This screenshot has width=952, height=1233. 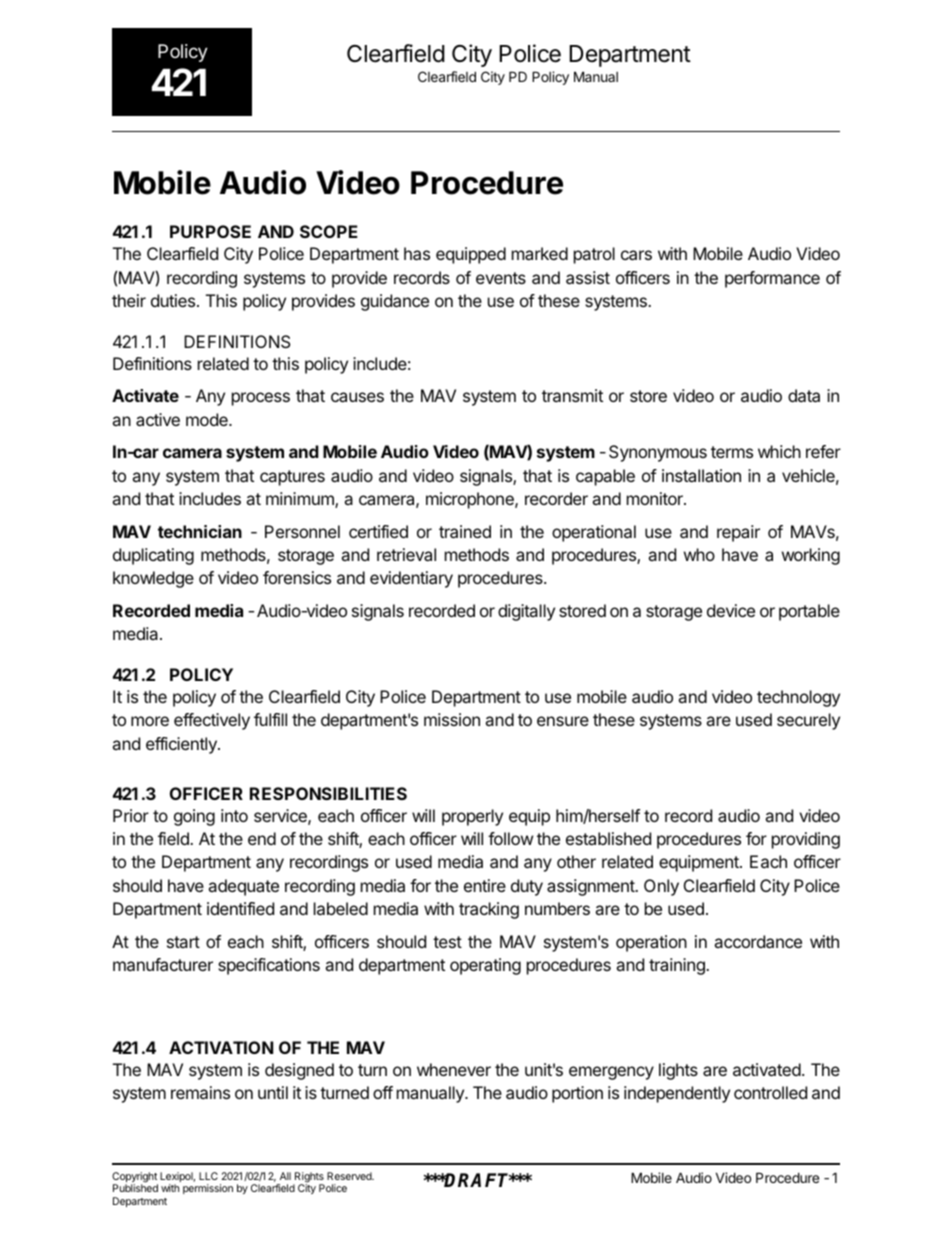 What do you see at coordinates (798, 698) in the screenshot?
I see `technology` at bounding box center [798, 698].
